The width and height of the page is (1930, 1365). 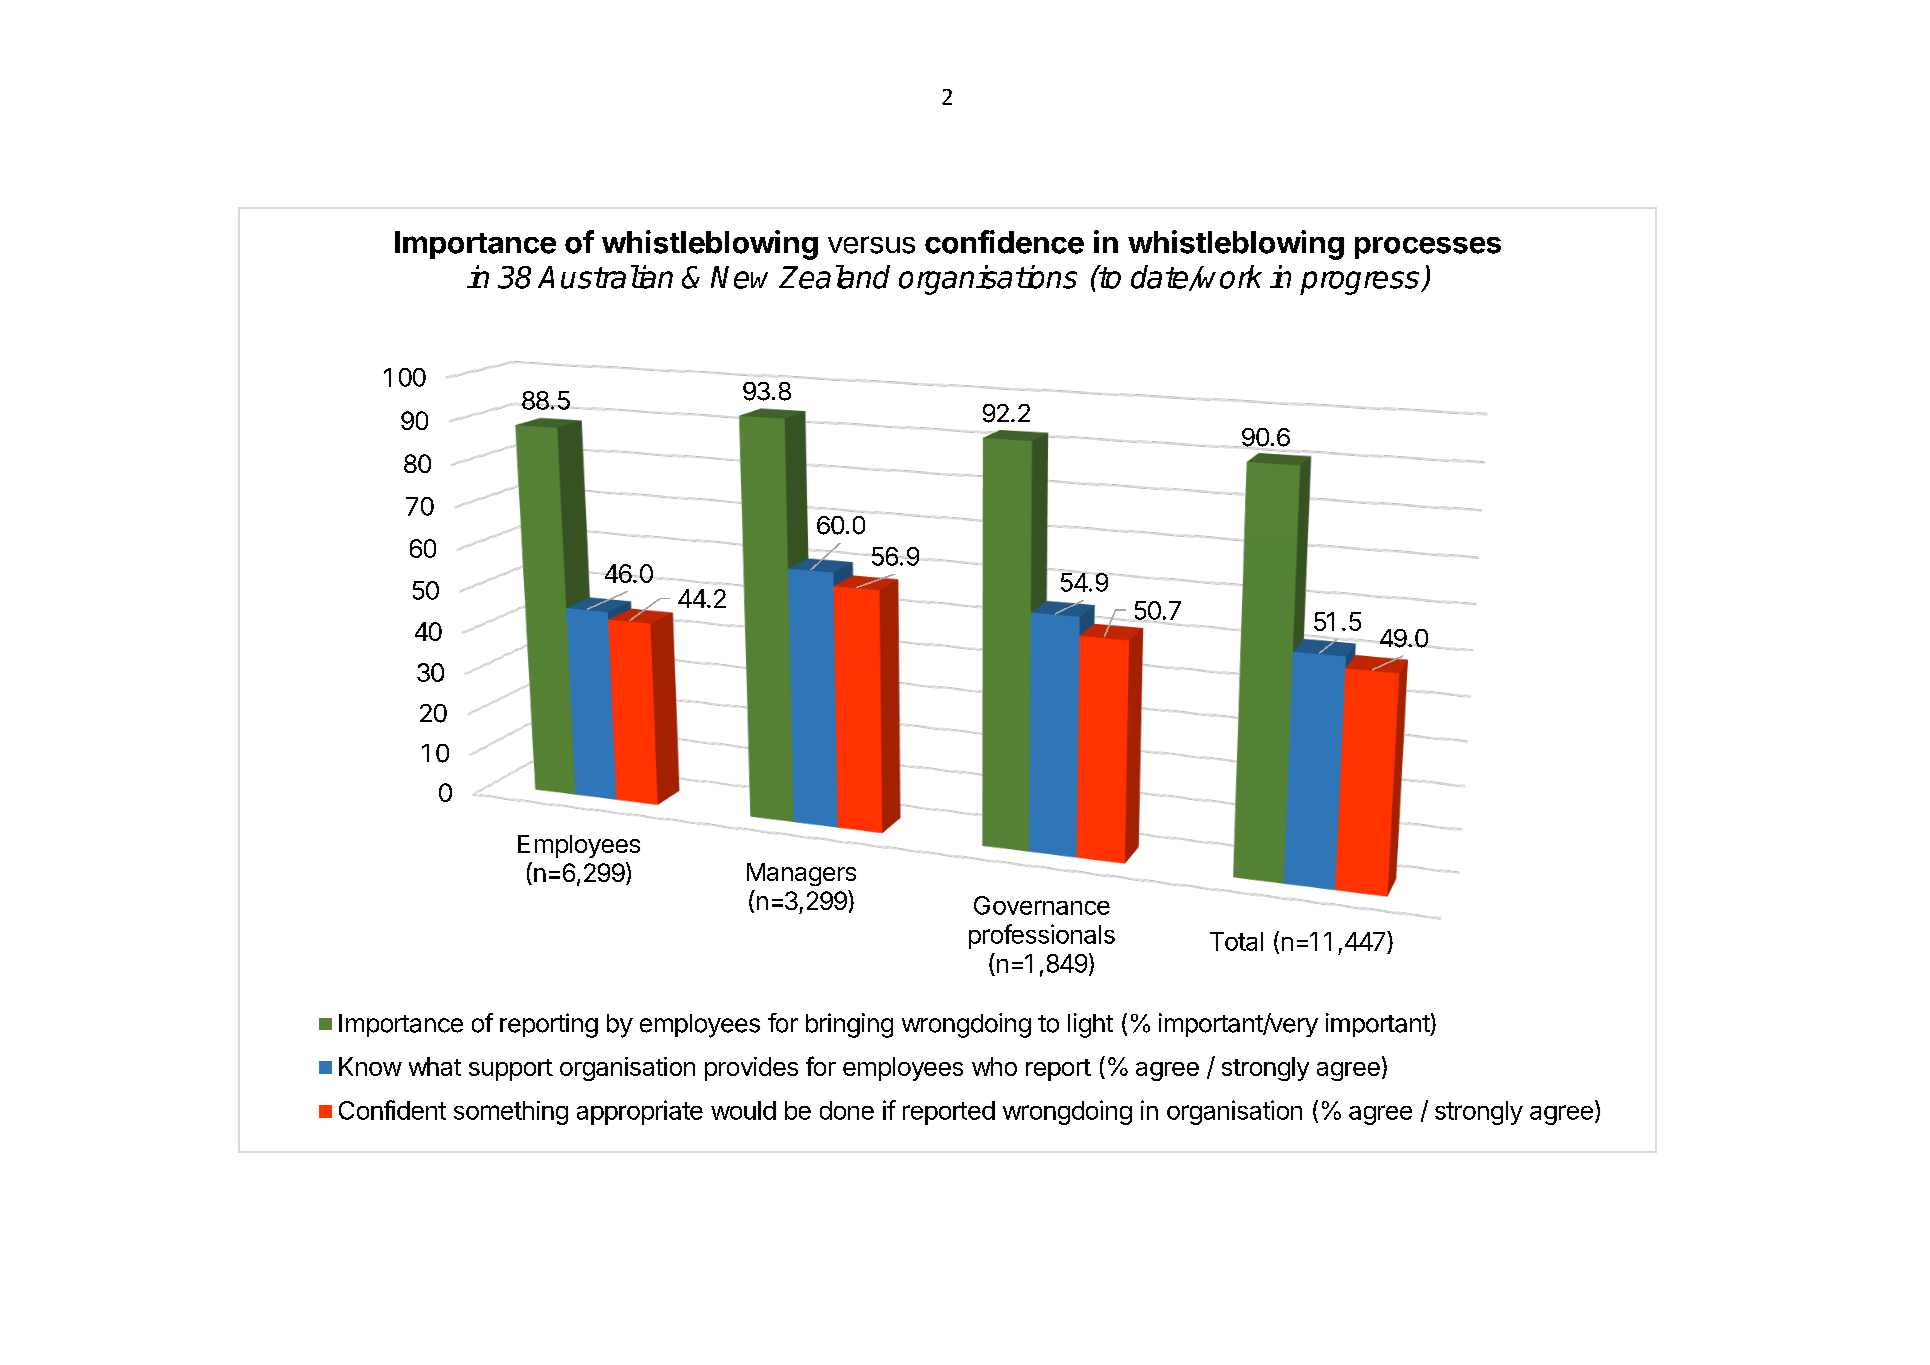 I want to click on support, so click(x=511, y=1070).
